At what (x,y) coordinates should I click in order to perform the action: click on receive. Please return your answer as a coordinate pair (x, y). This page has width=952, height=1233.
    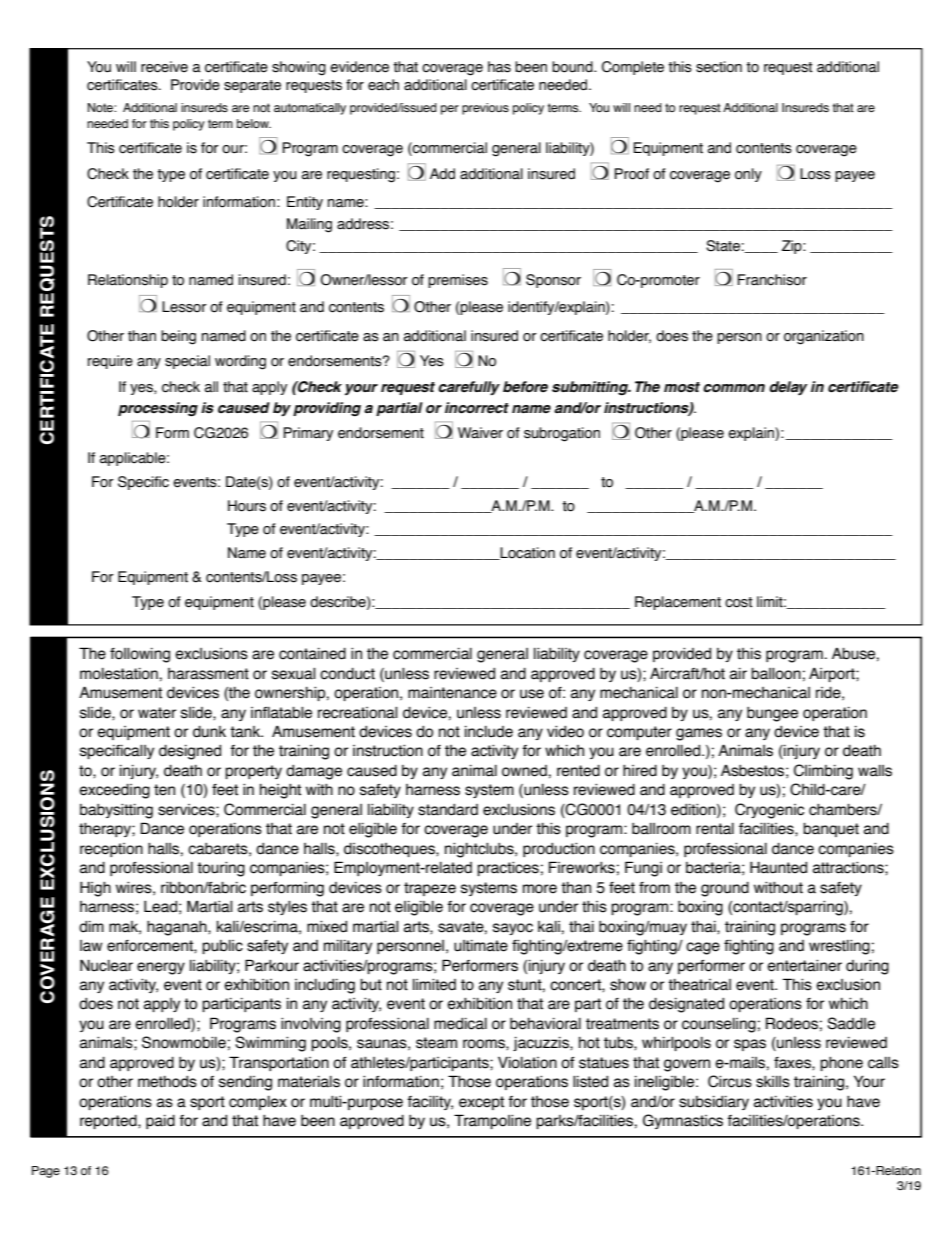
    Looking at the image, I should click on (164, 67).
